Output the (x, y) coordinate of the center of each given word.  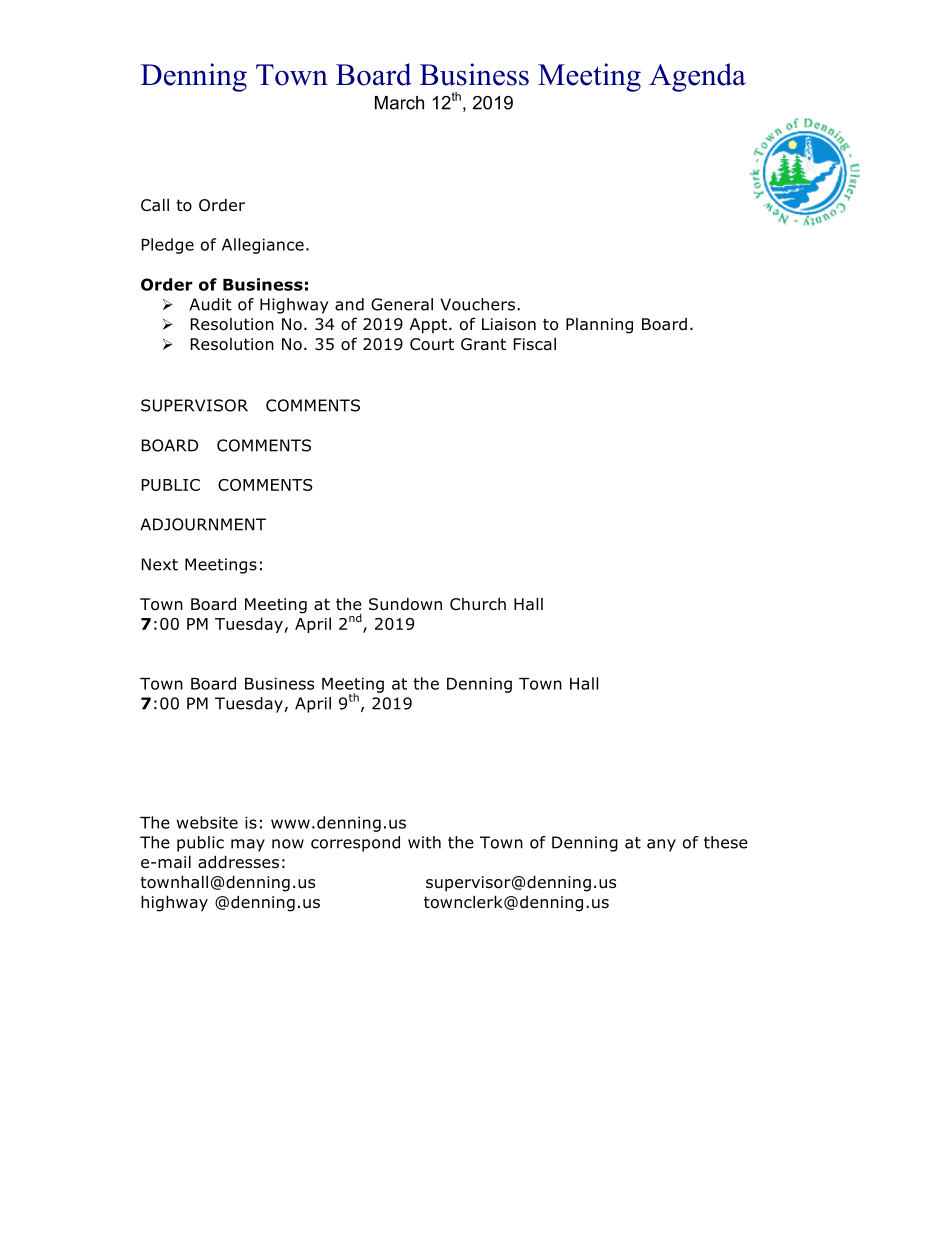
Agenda (697, 77)
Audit (210, 304)
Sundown (405, 604)
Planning (599, 326)
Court (432, 344)
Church (478, 604)
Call (155, 205)
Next (160, 564)
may (248, 845)
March (399, 103)
